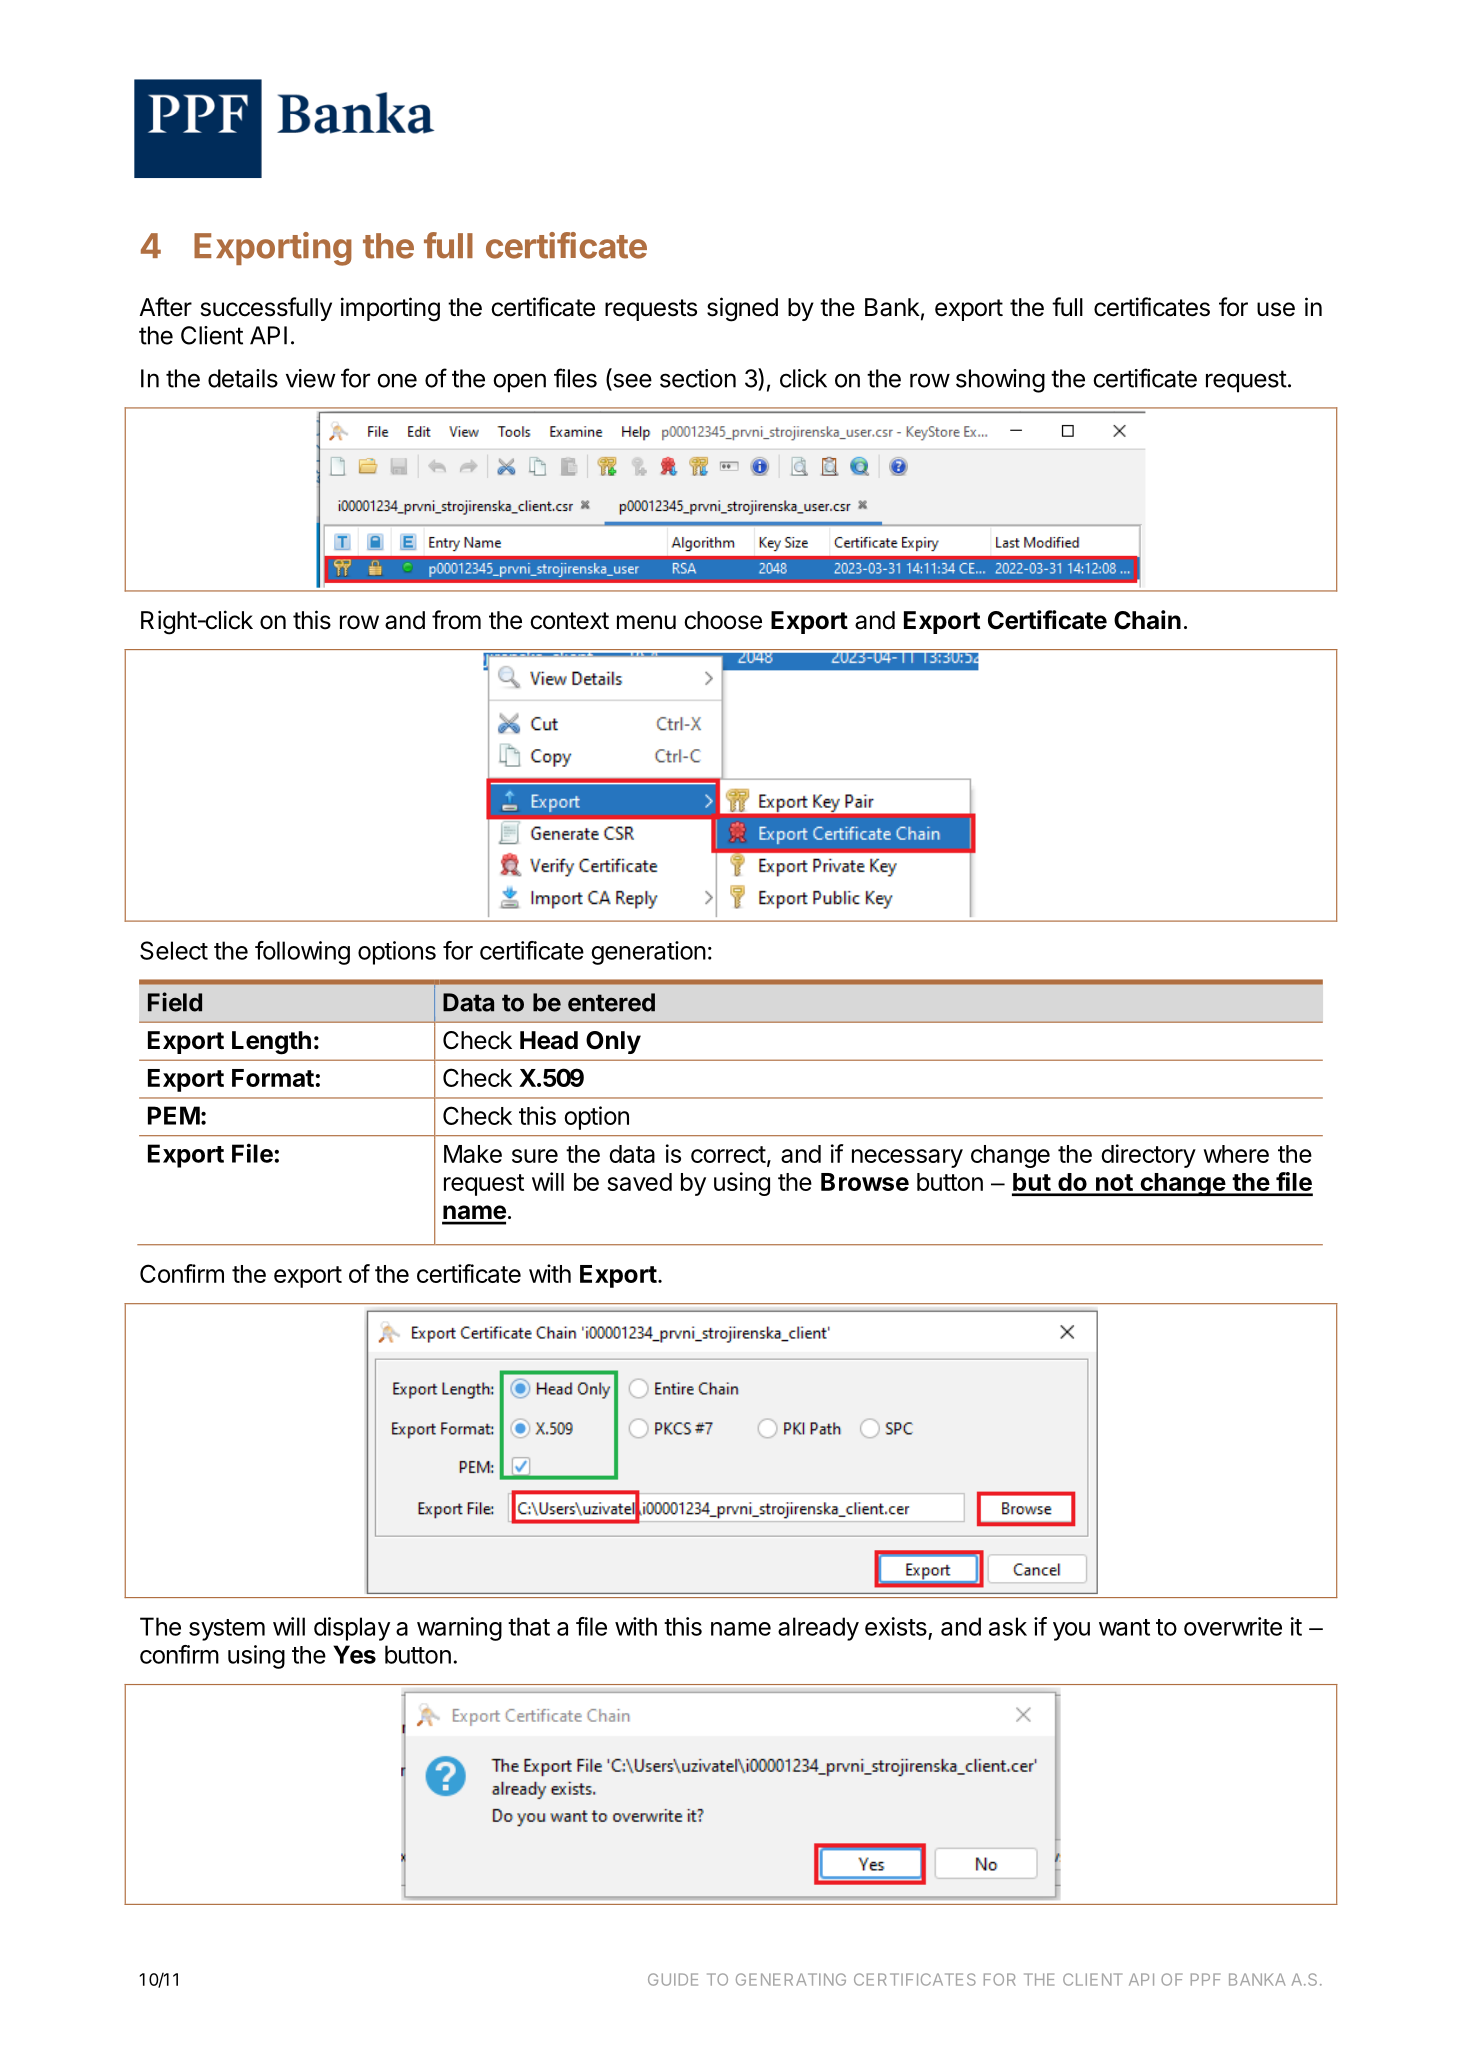 This document has width=1462, height=2068. What do you see at coordinates (1147, 620) in the document?
I see `Chain` at bounding box center [1147, 620].
